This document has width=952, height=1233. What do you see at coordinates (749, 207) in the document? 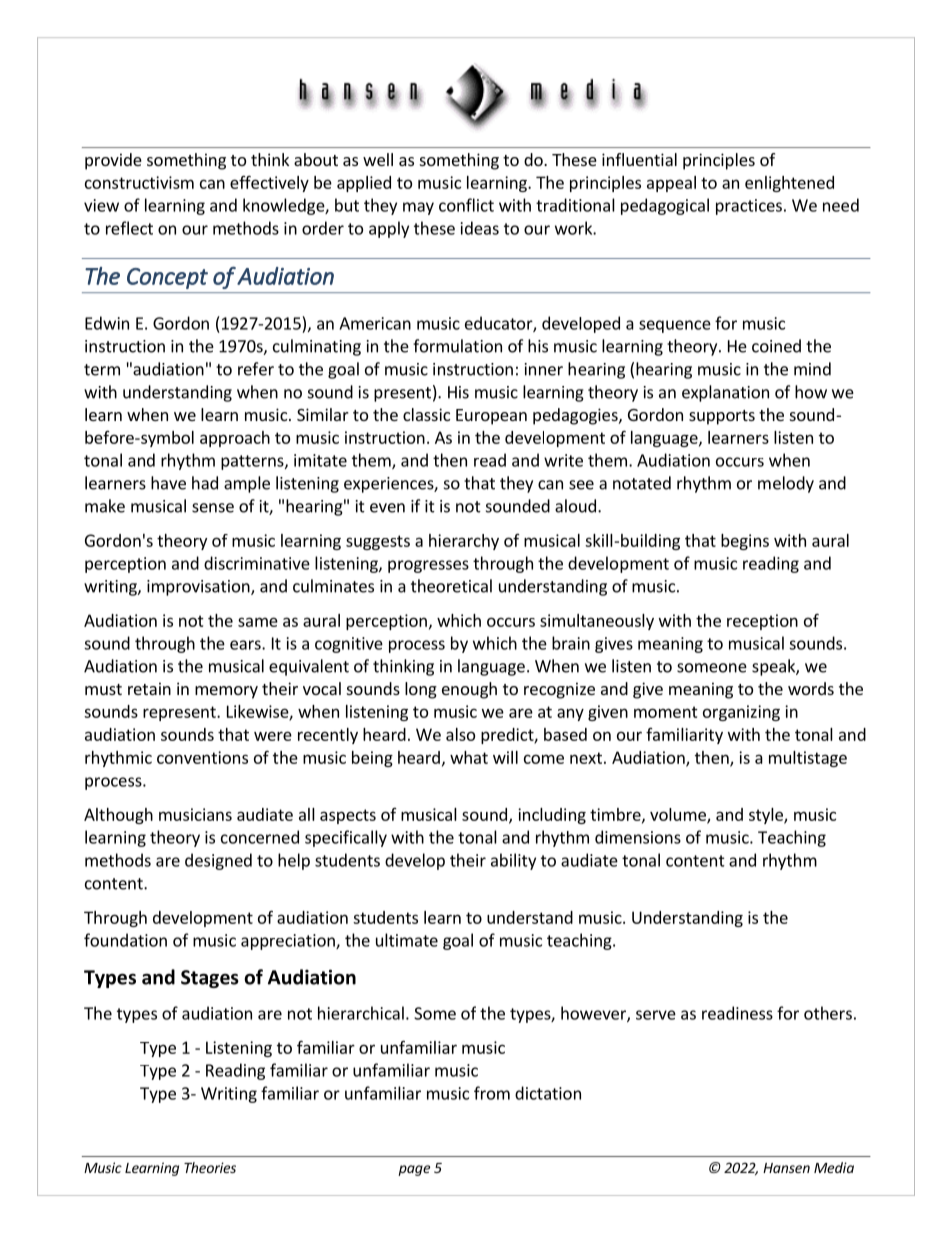
I see `practices` at bounding box center [749, 207].
